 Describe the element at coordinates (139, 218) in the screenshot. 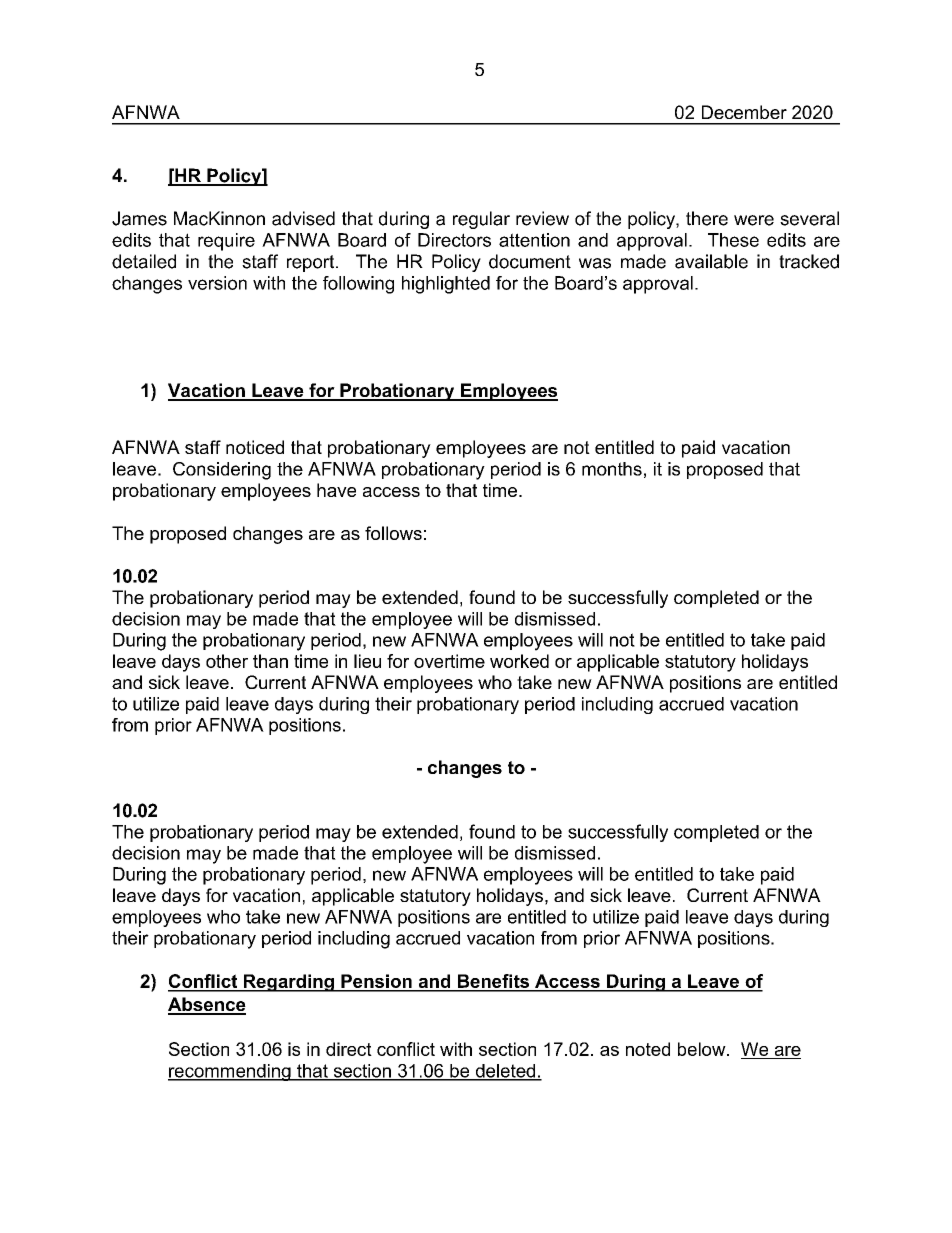

I see `James` at that location.
